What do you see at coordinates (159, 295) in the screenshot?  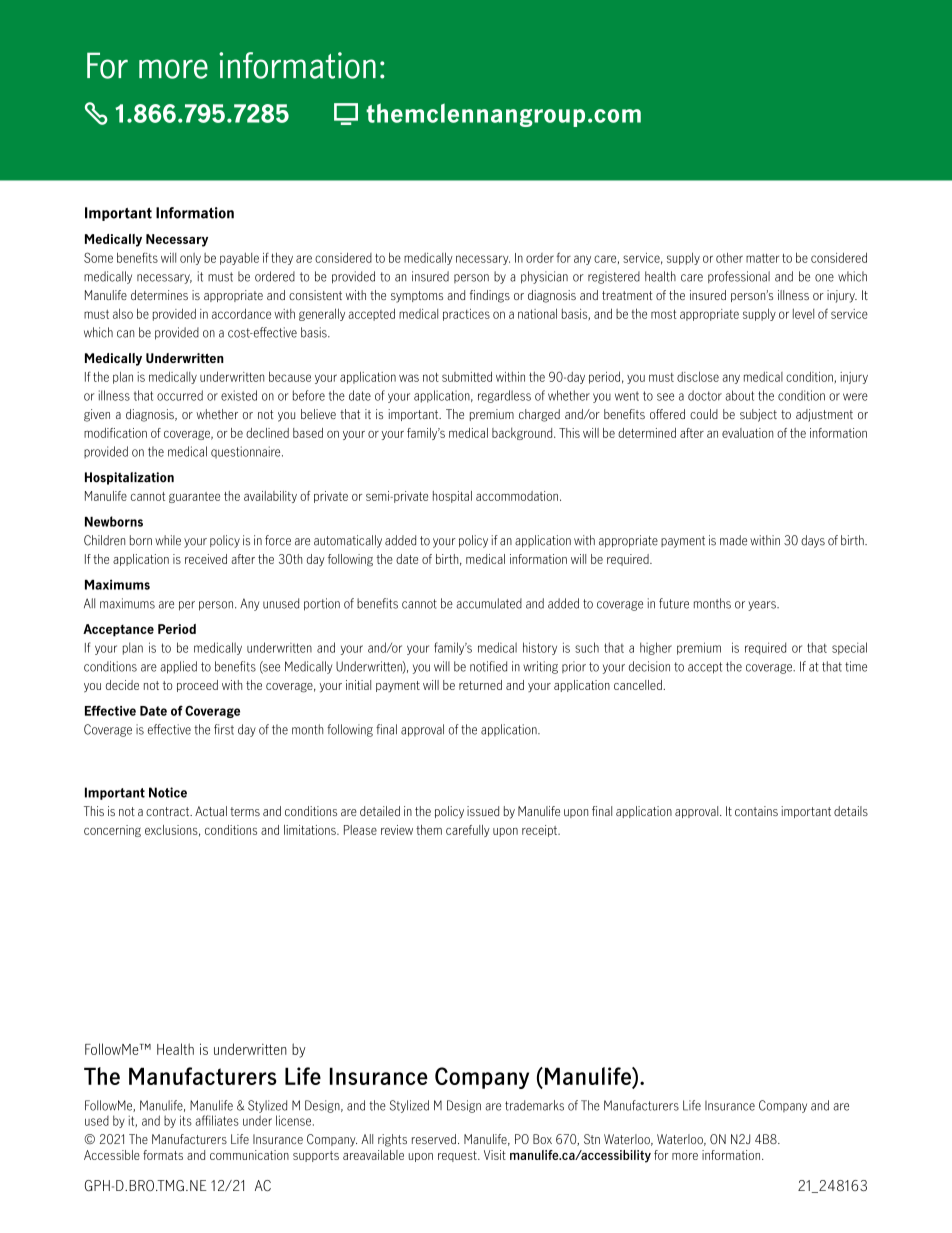 I see `determines` at bounding box center [159, 295].
